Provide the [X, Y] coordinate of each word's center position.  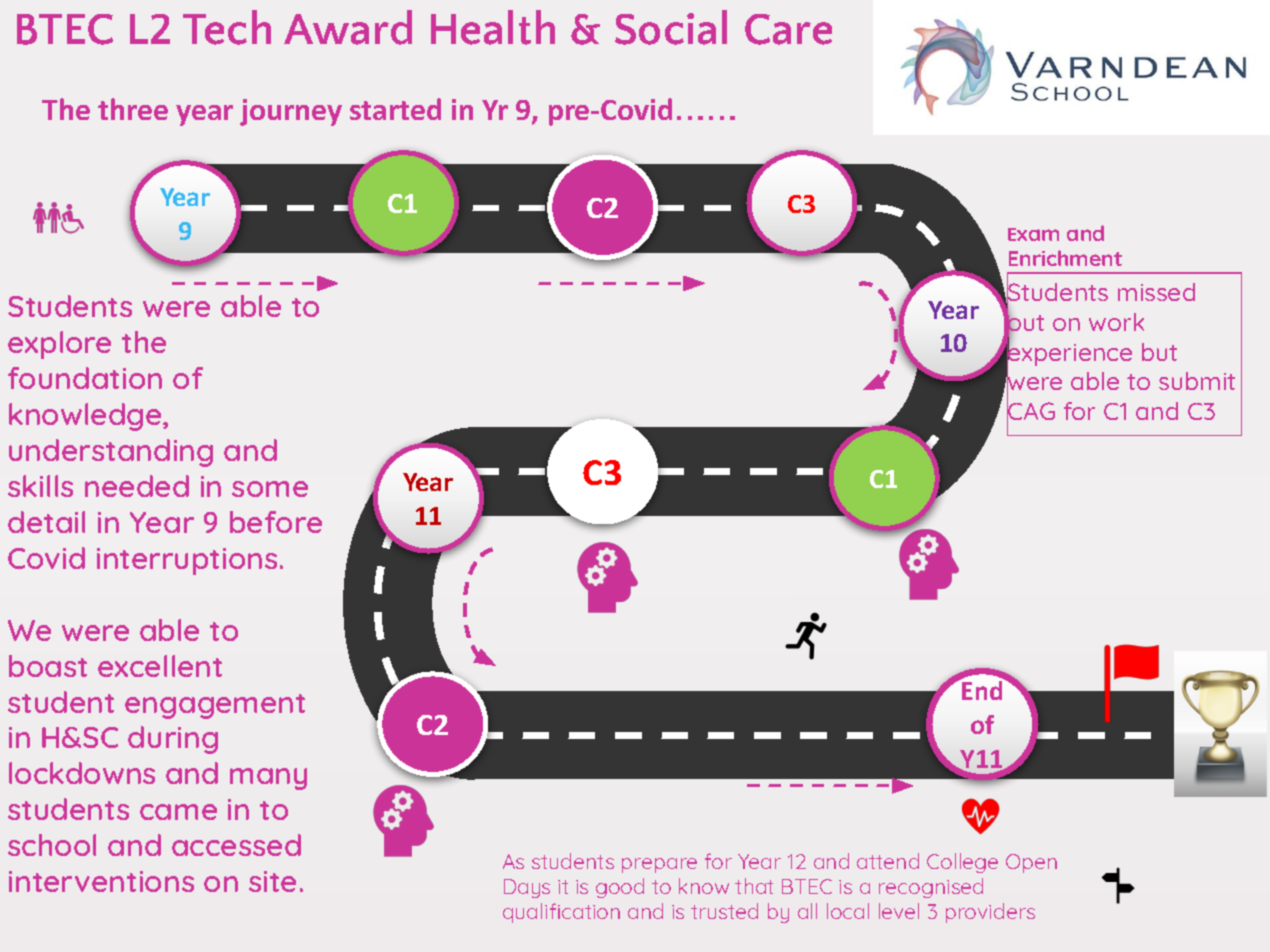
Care [788, 29]
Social [671, 27]
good [620, 888]
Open [1031, 863]
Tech [227, 27]
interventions [101, 881]
